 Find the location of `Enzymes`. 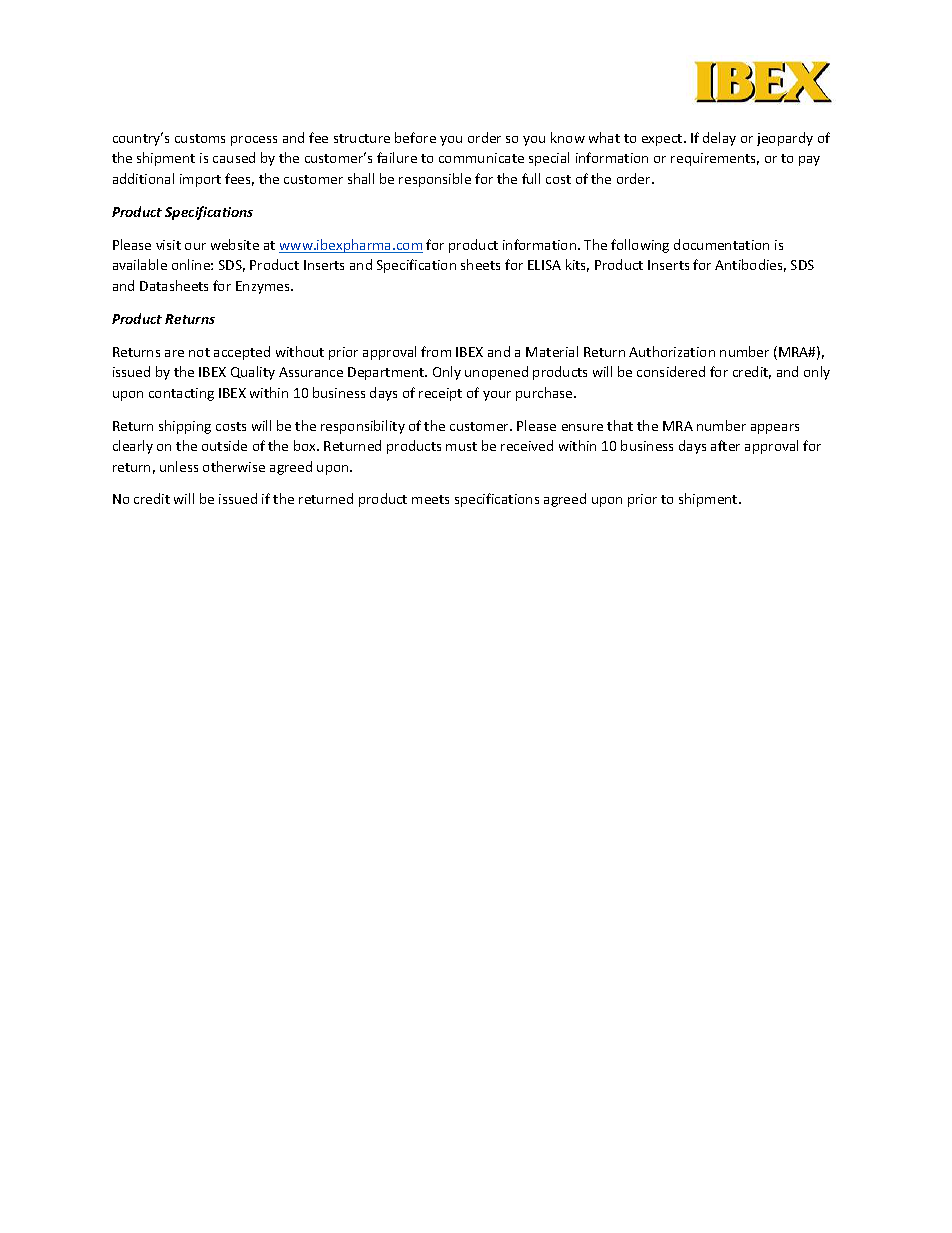

Enzymes is located at coordinates (264, 287).
